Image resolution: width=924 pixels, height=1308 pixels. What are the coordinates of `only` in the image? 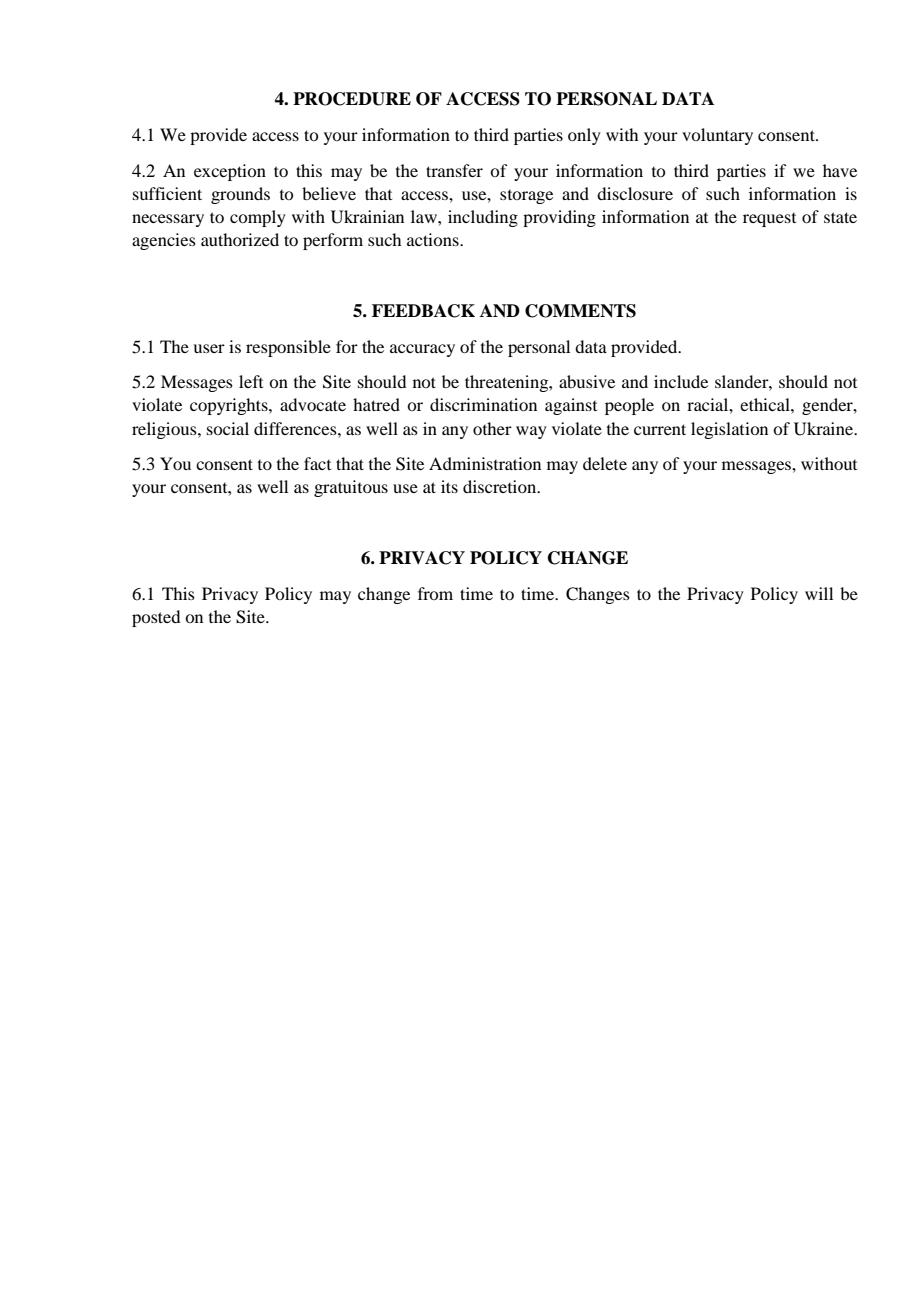 It's located at (584, 136).
